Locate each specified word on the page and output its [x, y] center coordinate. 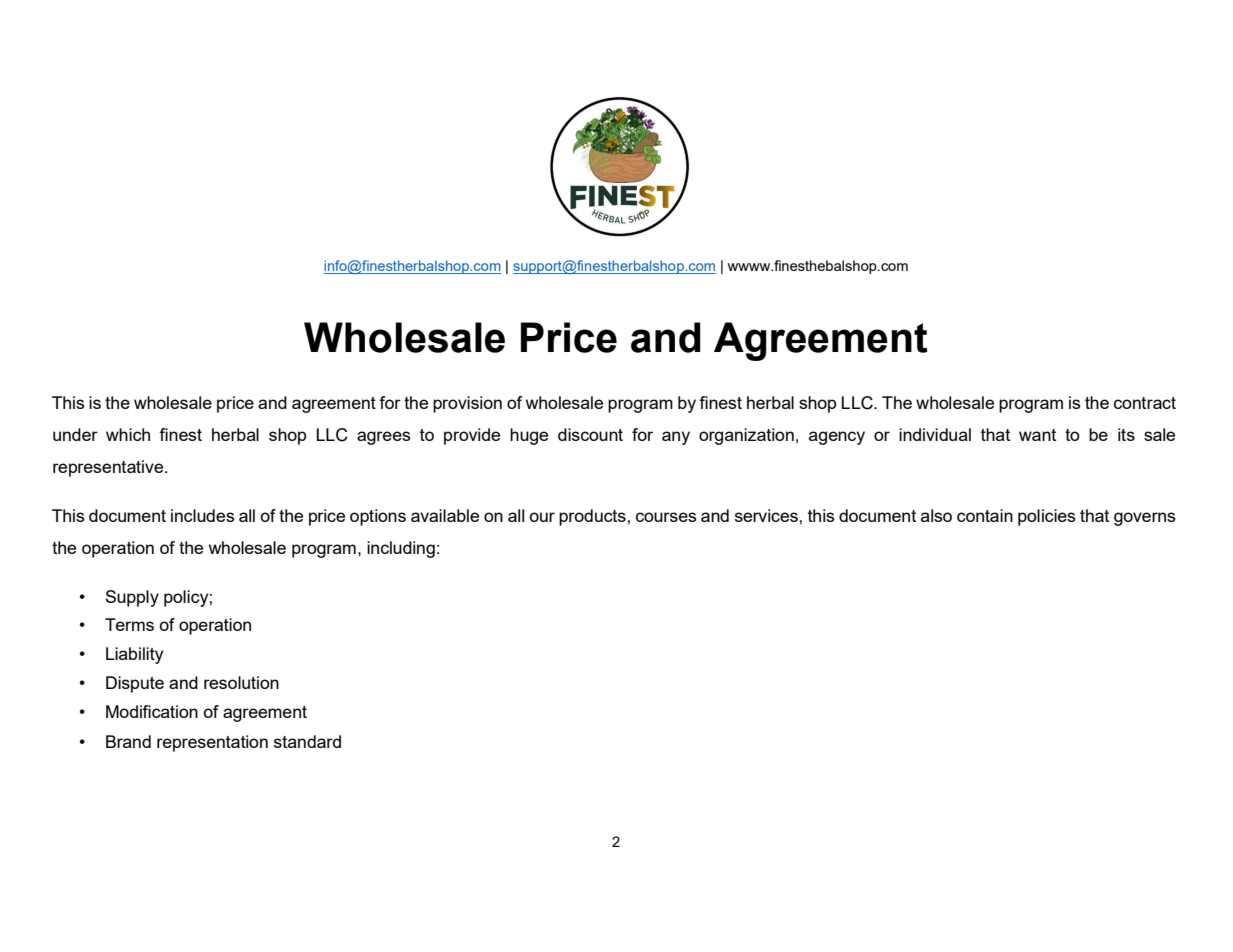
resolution [241, 682]
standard [307, 741]
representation [212, 743]
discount [590, 434]
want [1037, 435]
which [128, 434]
